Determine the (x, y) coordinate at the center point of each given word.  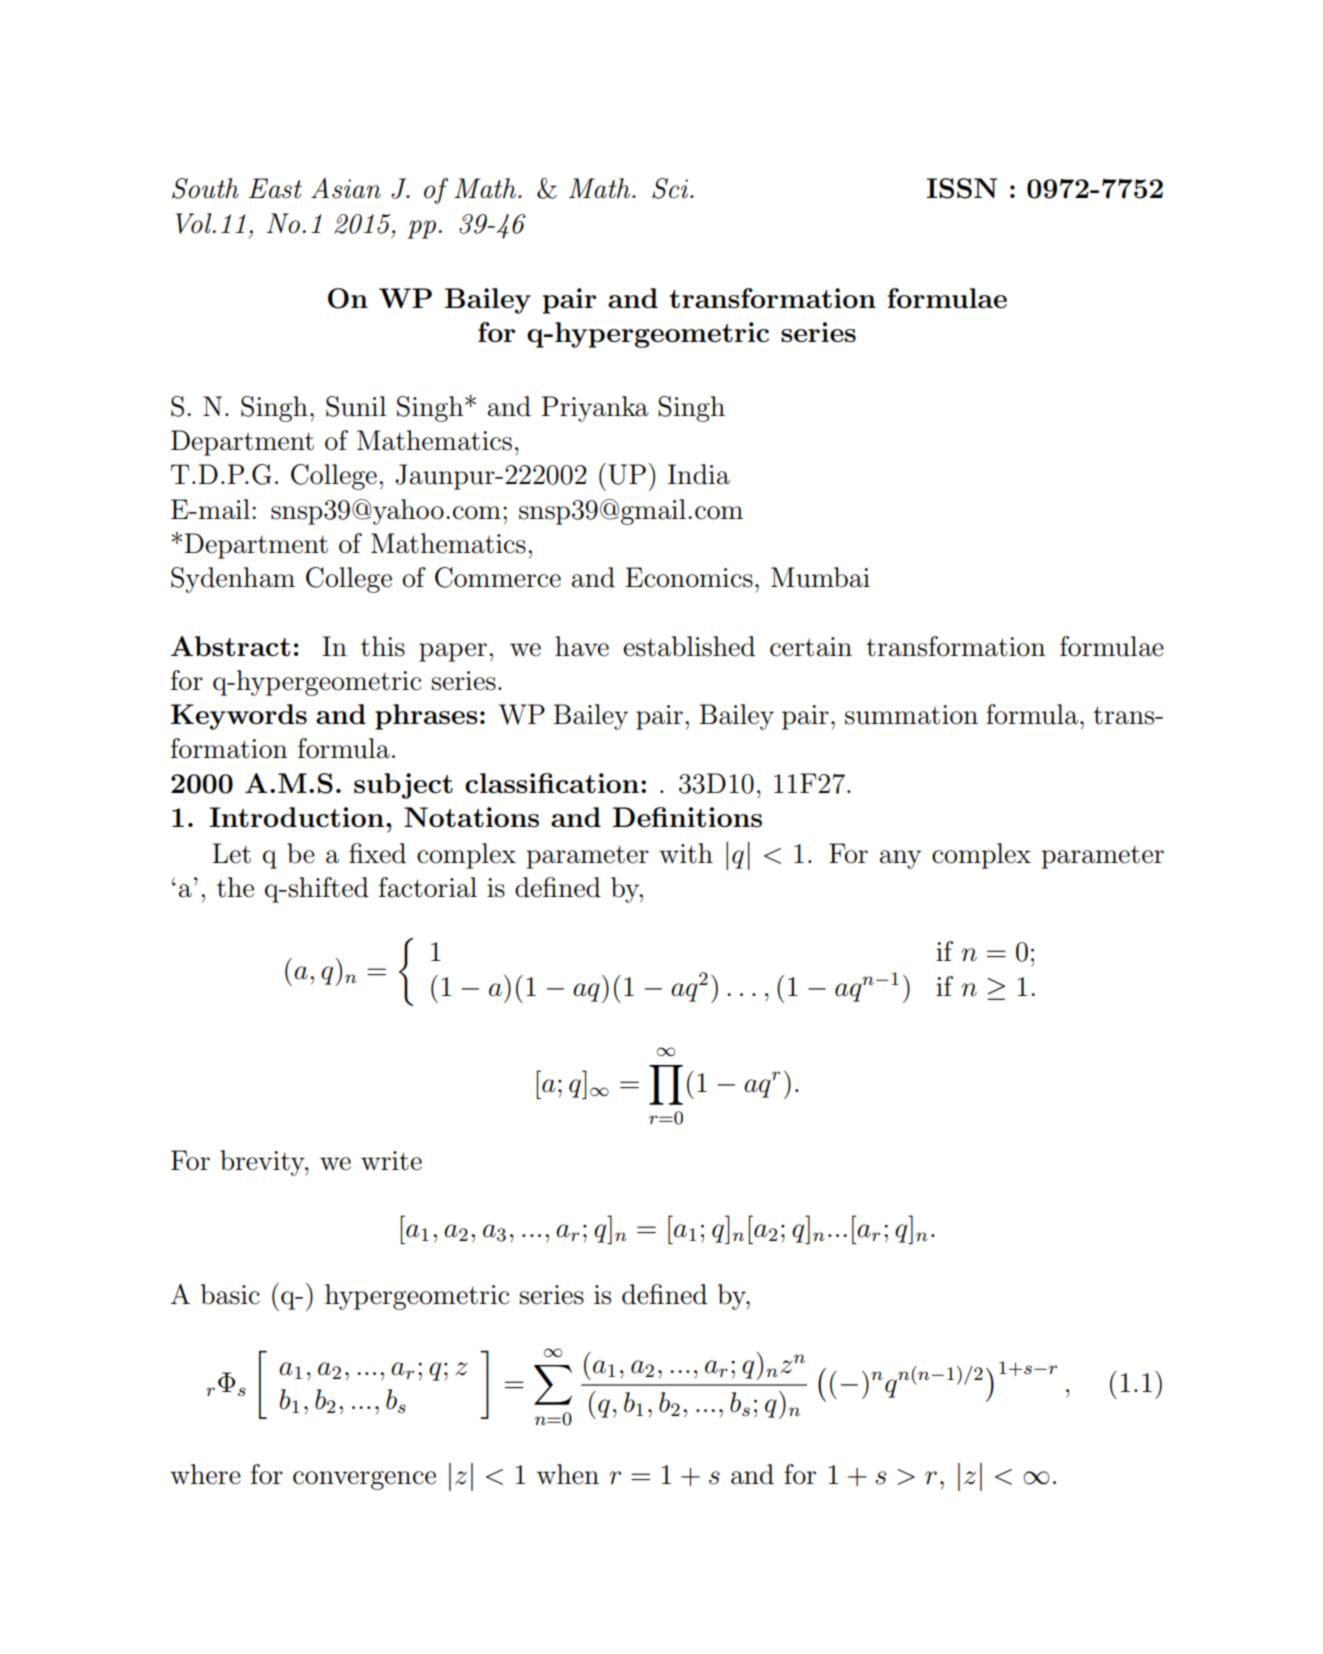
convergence (364, 1480)
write (391, 1161)
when (568, 1474)
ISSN (962, 188)
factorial (428, 887)
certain (811, 647)
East (275, 188)
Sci (670, 188)
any (900, 859)
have (582, 646)
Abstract (230, 646)
